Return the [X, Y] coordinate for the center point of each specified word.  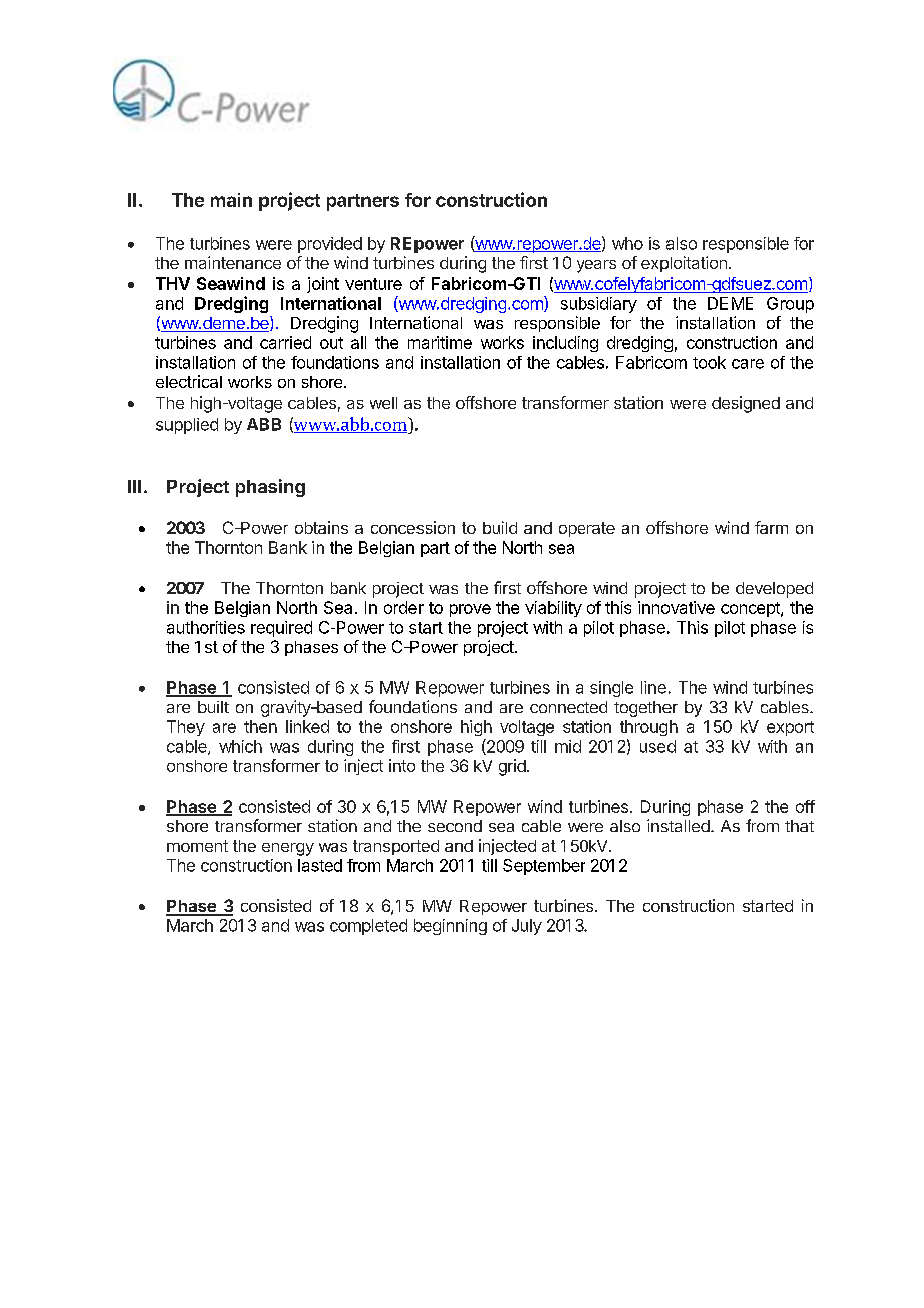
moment [197, 846]
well [383, 403]
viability [553, 609]
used [658, 746]
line [653, 687]
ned [766, 403]
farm [771, 527]
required [281, 629]
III [134, 486]
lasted [320, 865]
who [627, 243]
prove [470, 610]
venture [373, 284]
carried [285, 342]
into [402, 765]
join [320, 285]
